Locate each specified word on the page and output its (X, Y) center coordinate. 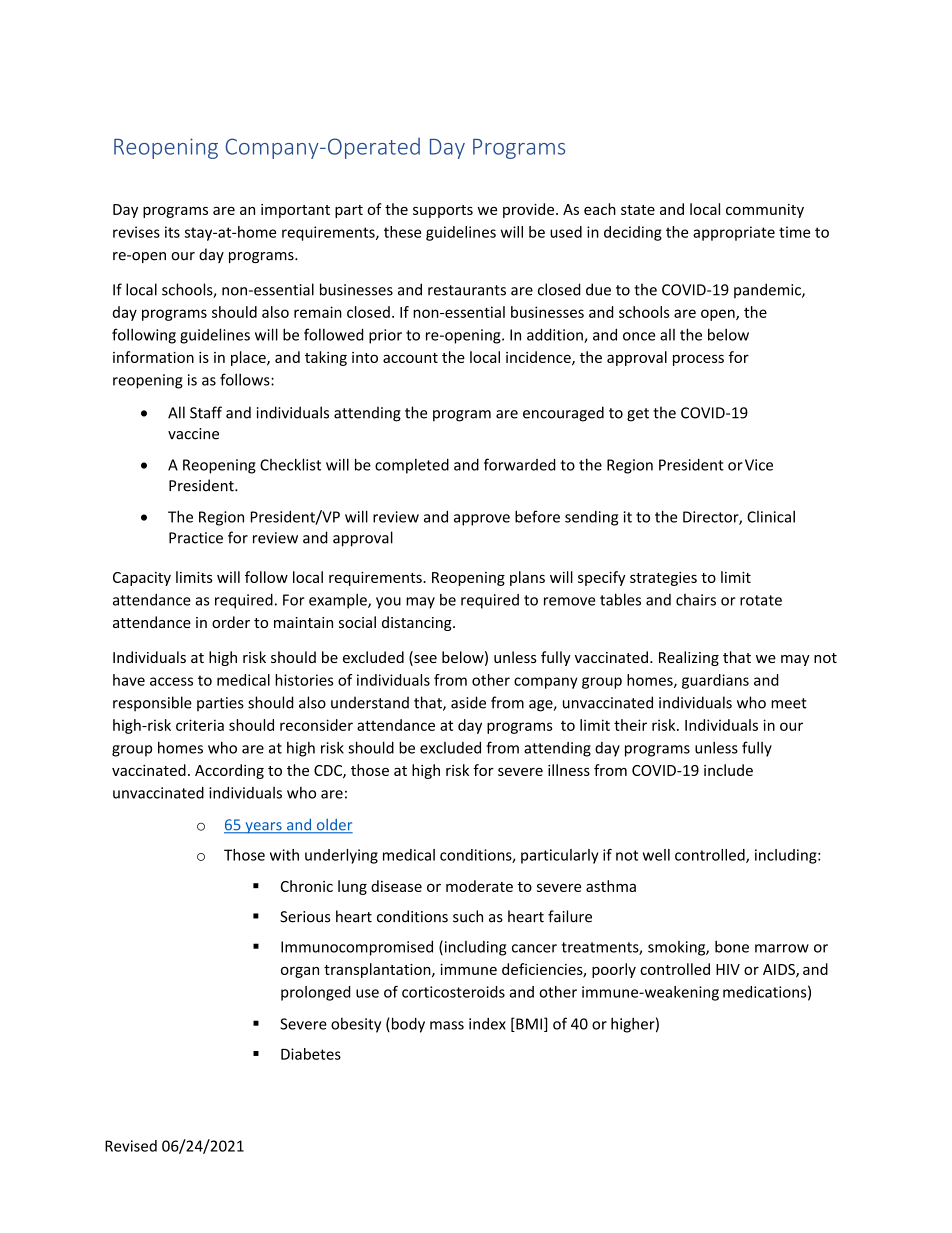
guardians (715, 681)
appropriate (734, 233)
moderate (479, 886)
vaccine (193, 434)
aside (468, 702)
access (171, 681)
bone (732, 946)
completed (412, 466)
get (638, 415)
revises (136, 232)
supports (443, 211)
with (284, 855)
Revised (131, 1146)
